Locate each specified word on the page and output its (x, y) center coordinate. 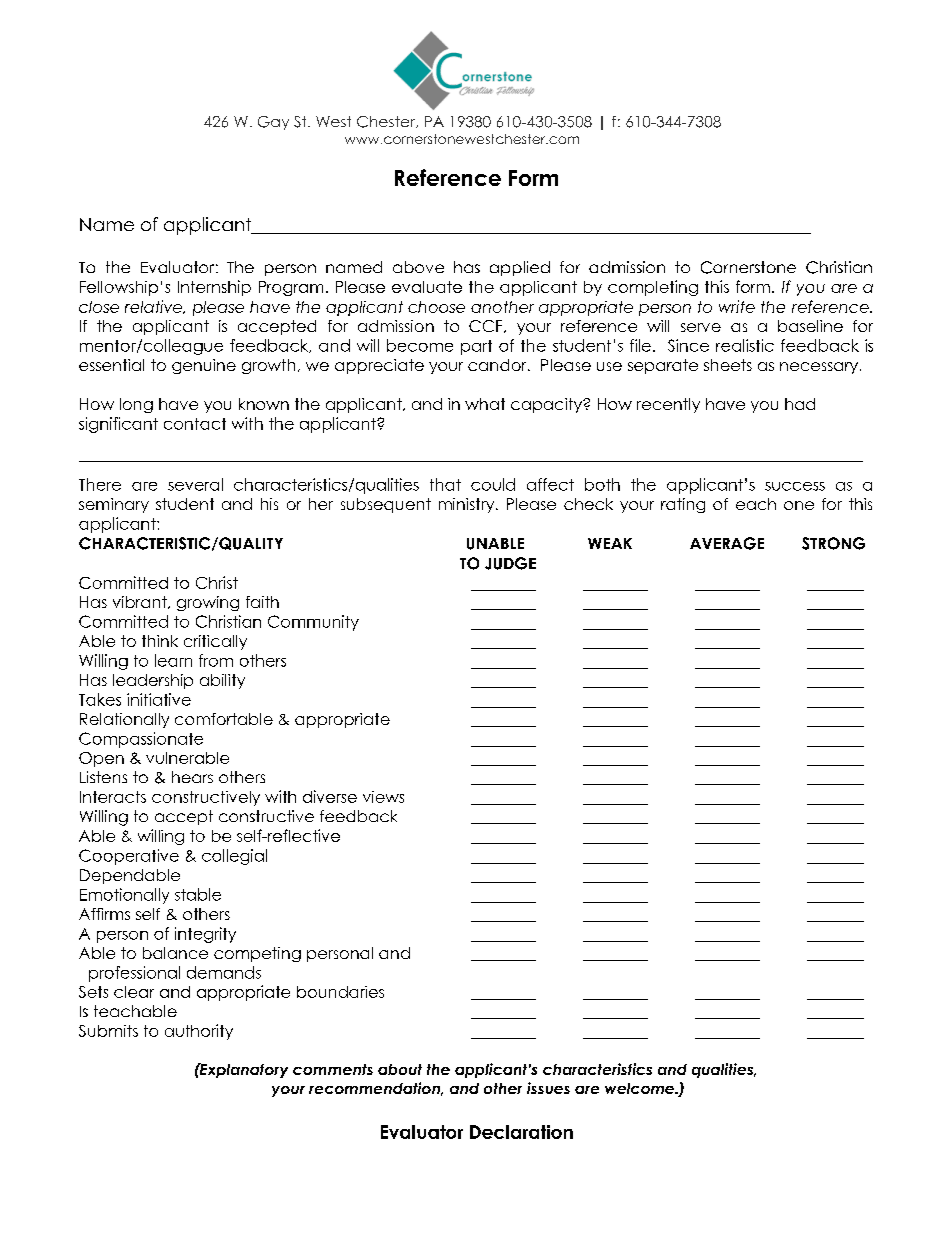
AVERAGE (727, 543)
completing (653, 288)
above (418, 267)
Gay (273, 123)
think (160, 641)
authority (199, 1032)
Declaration (521, 1132)
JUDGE (510, 563)
